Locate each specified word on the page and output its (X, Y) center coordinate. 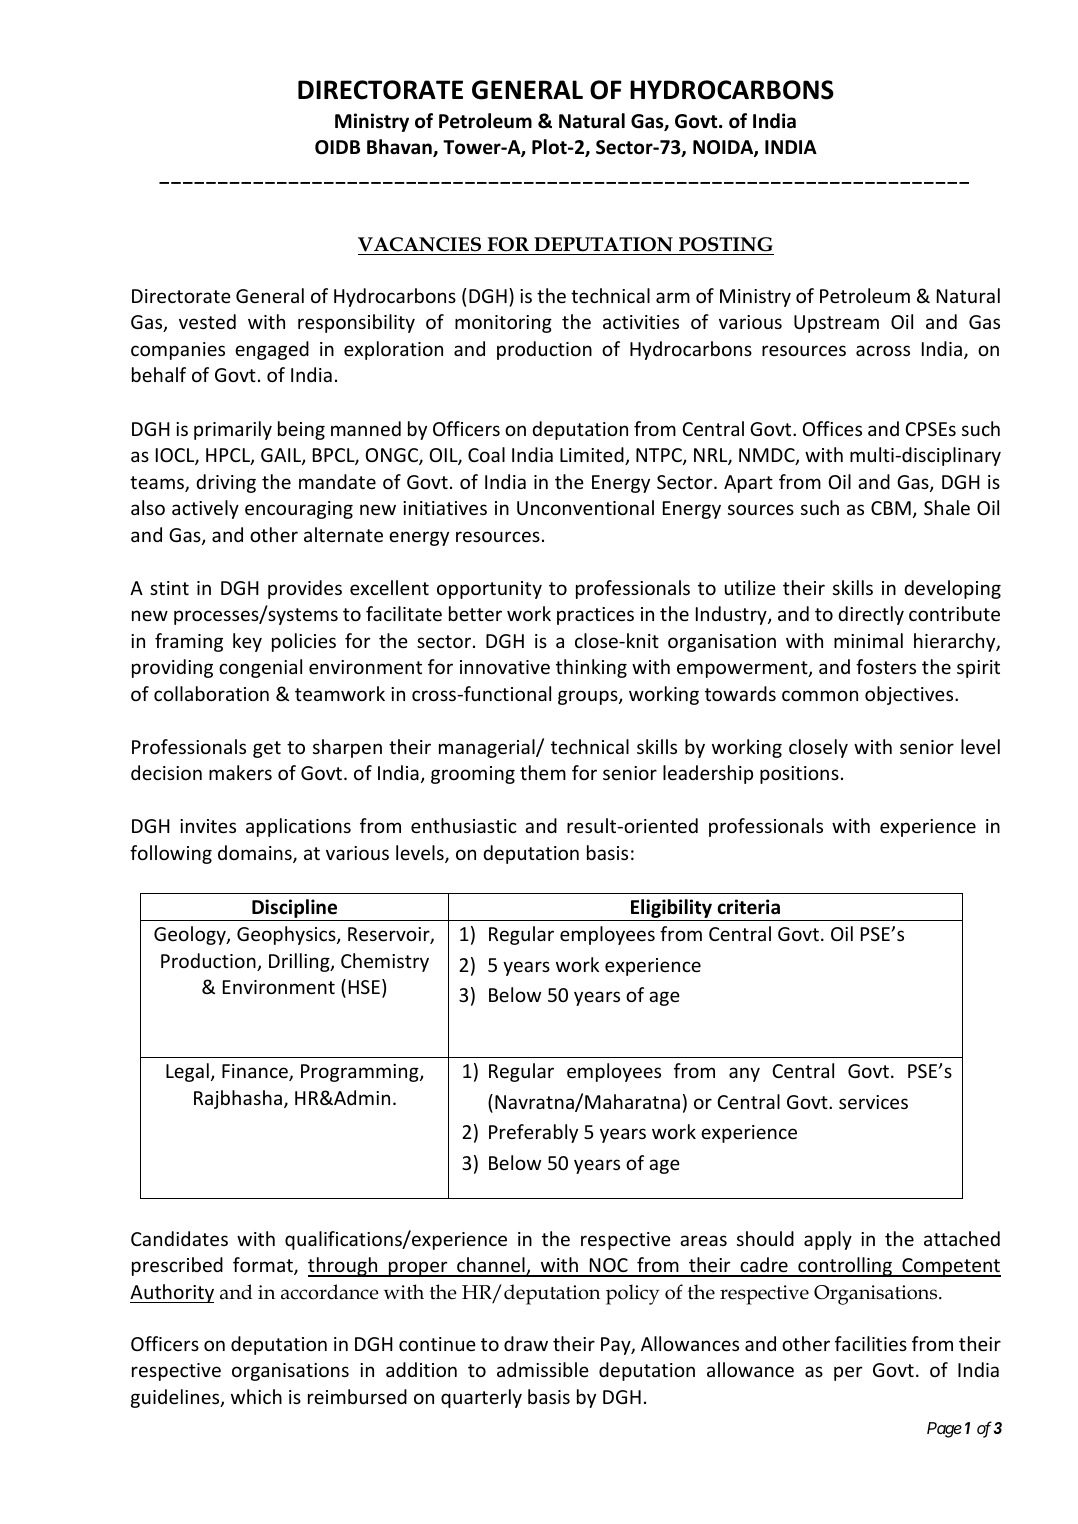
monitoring (503, 324)
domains (256, 854)
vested (207, 321)
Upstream (836, 324)
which (256, 1396)
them (543, 772)
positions (799, 775)
